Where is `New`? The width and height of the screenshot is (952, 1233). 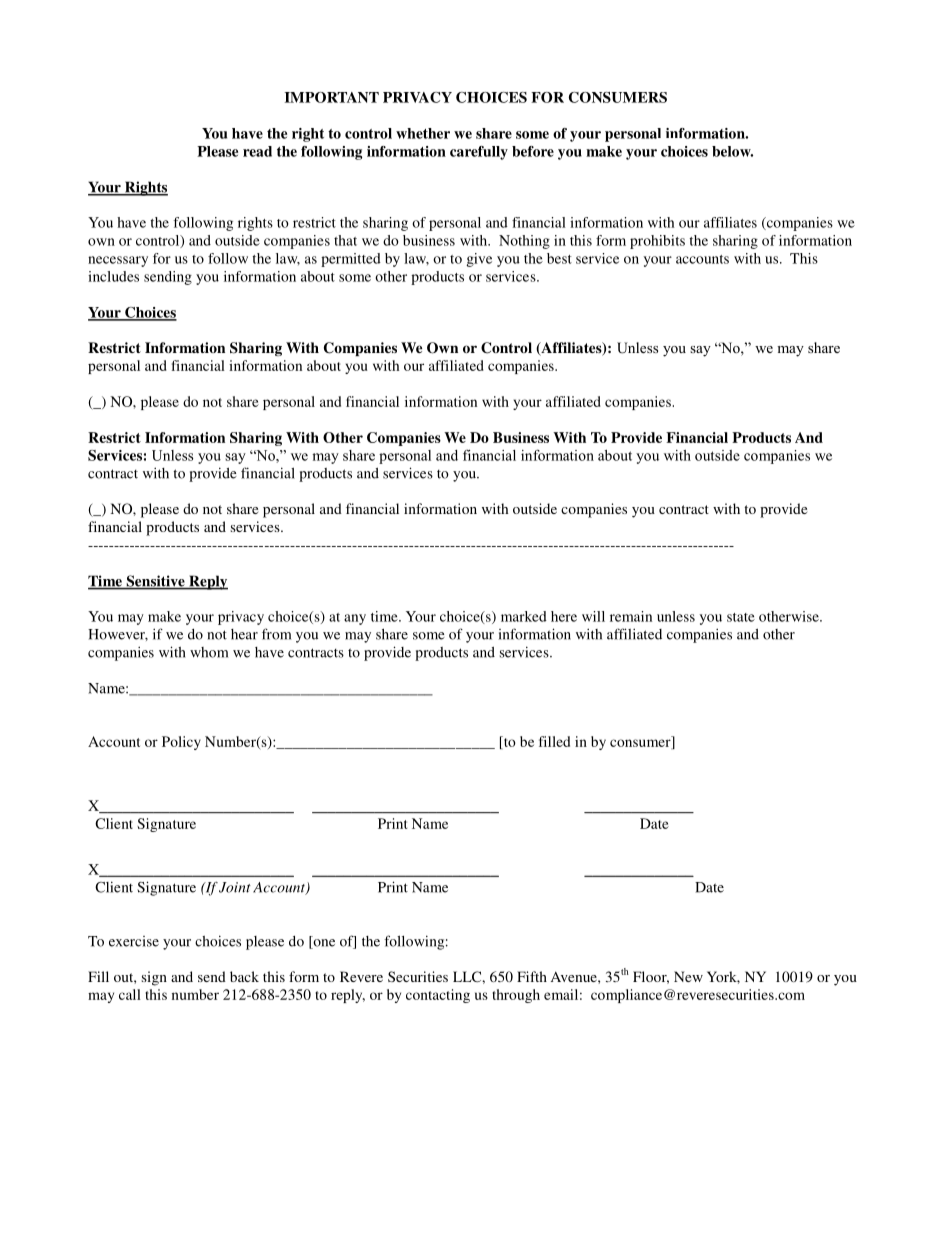 New is located at coordinates (688, 976).
